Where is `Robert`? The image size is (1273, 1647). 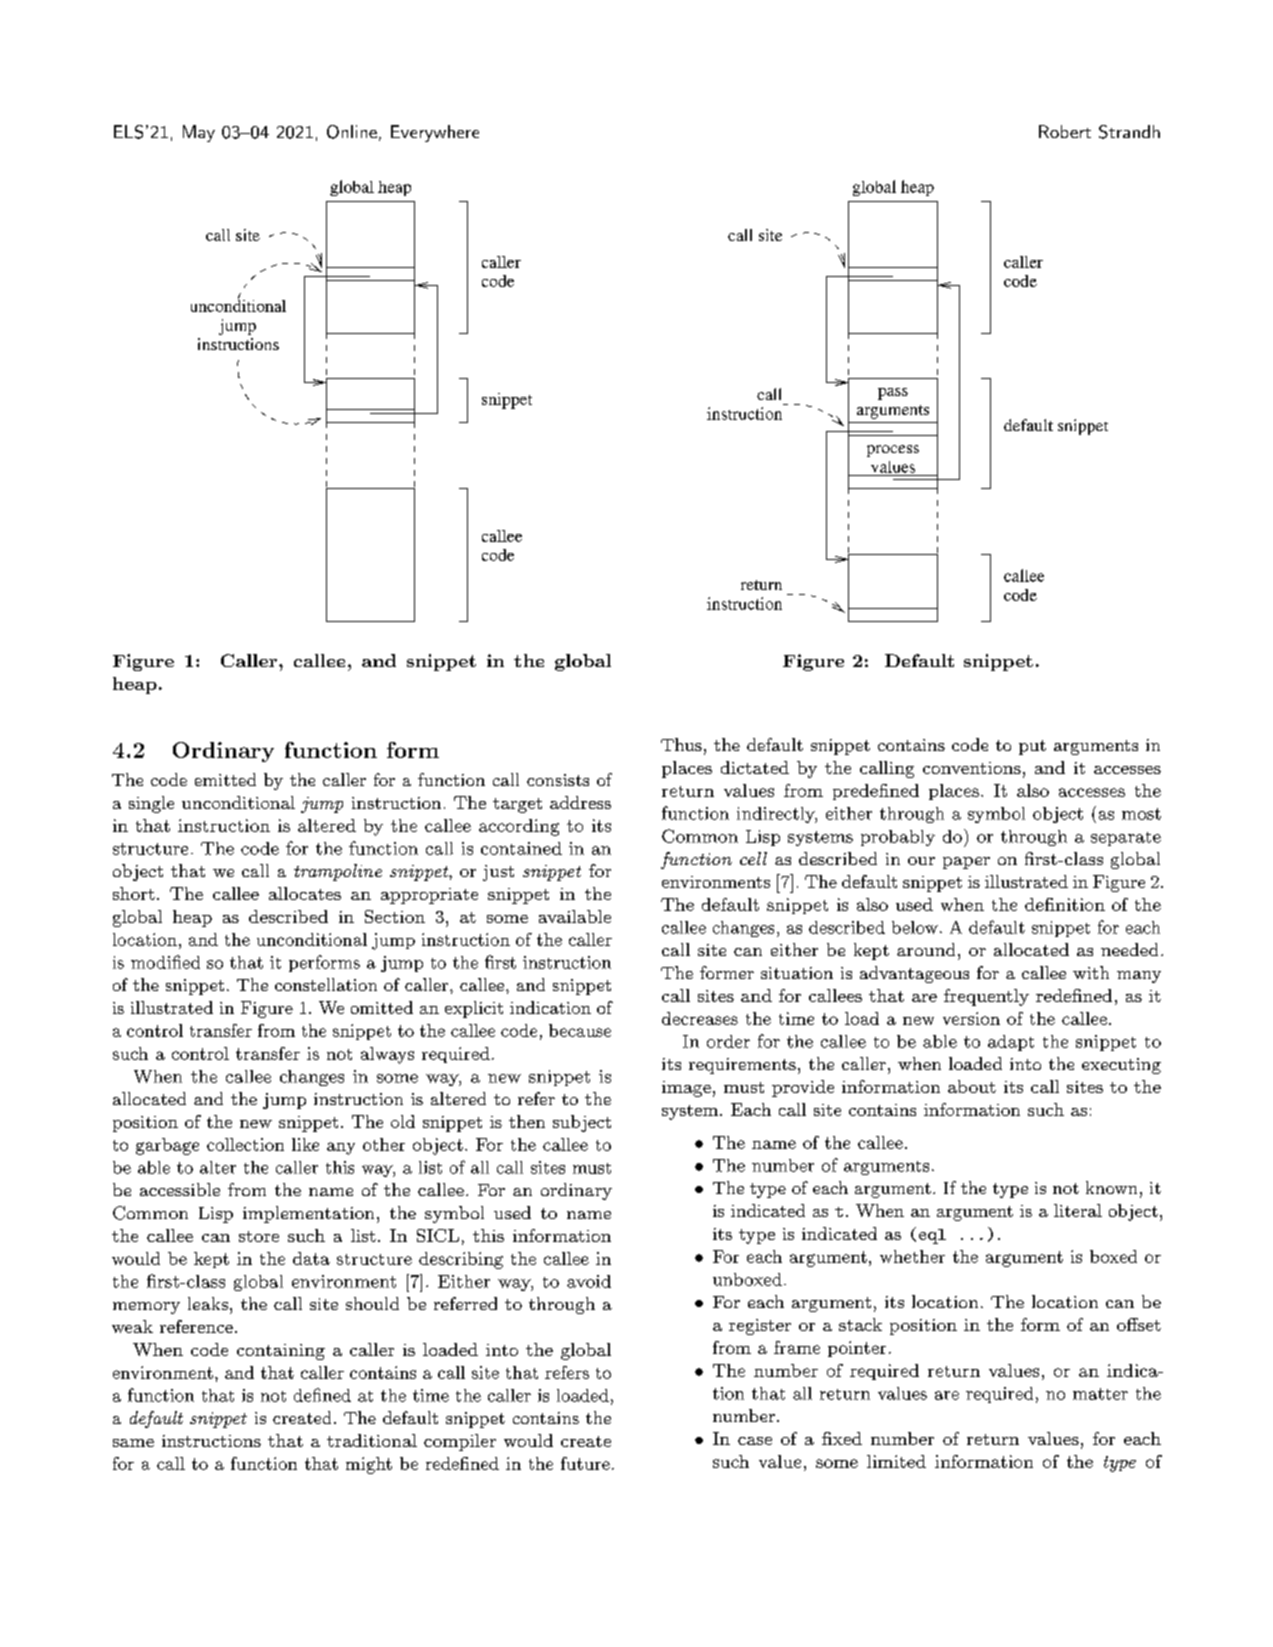
Robert is located at coordinates (1065, 131).
